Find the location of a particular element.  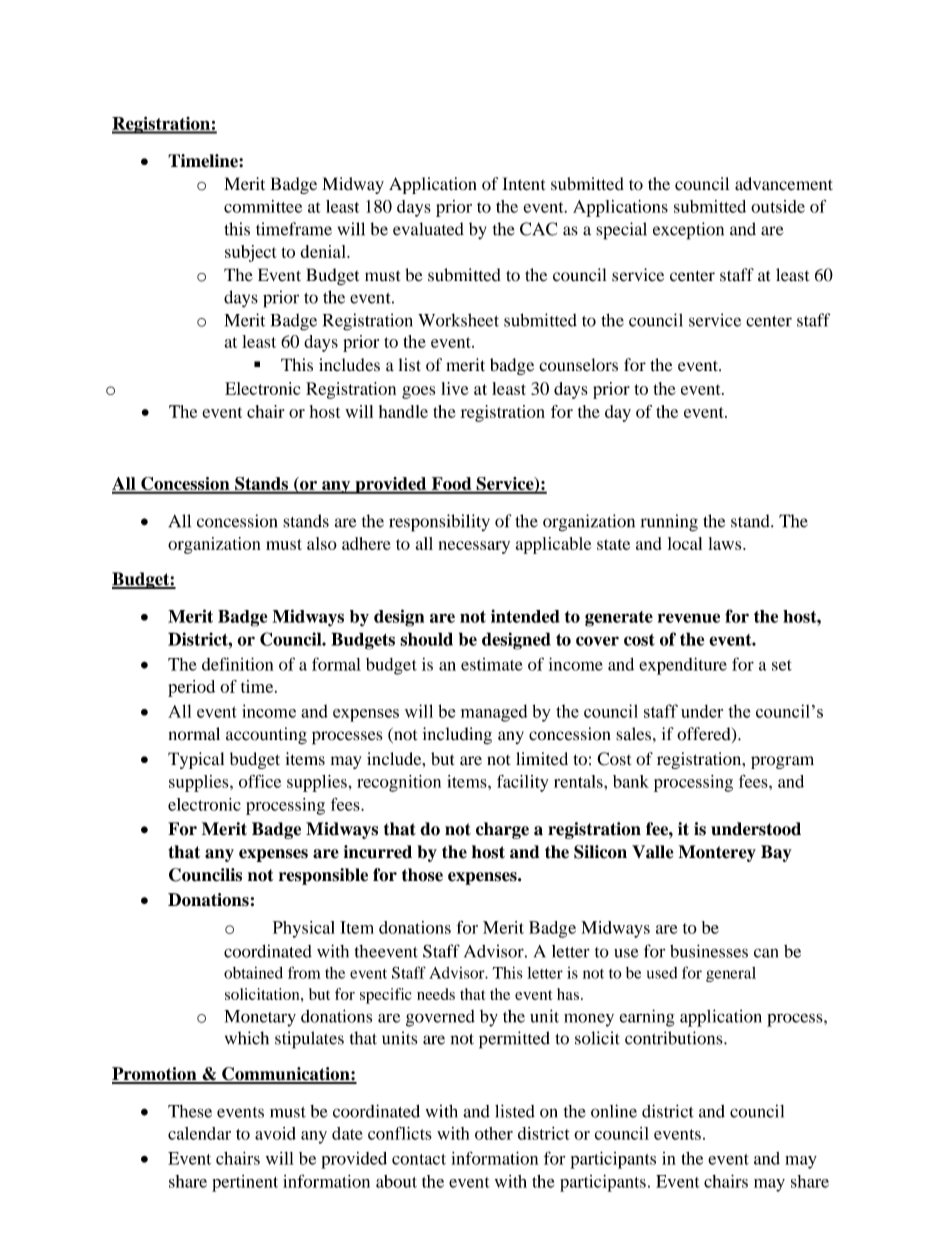

committee is located at coordinates (263, 206).
